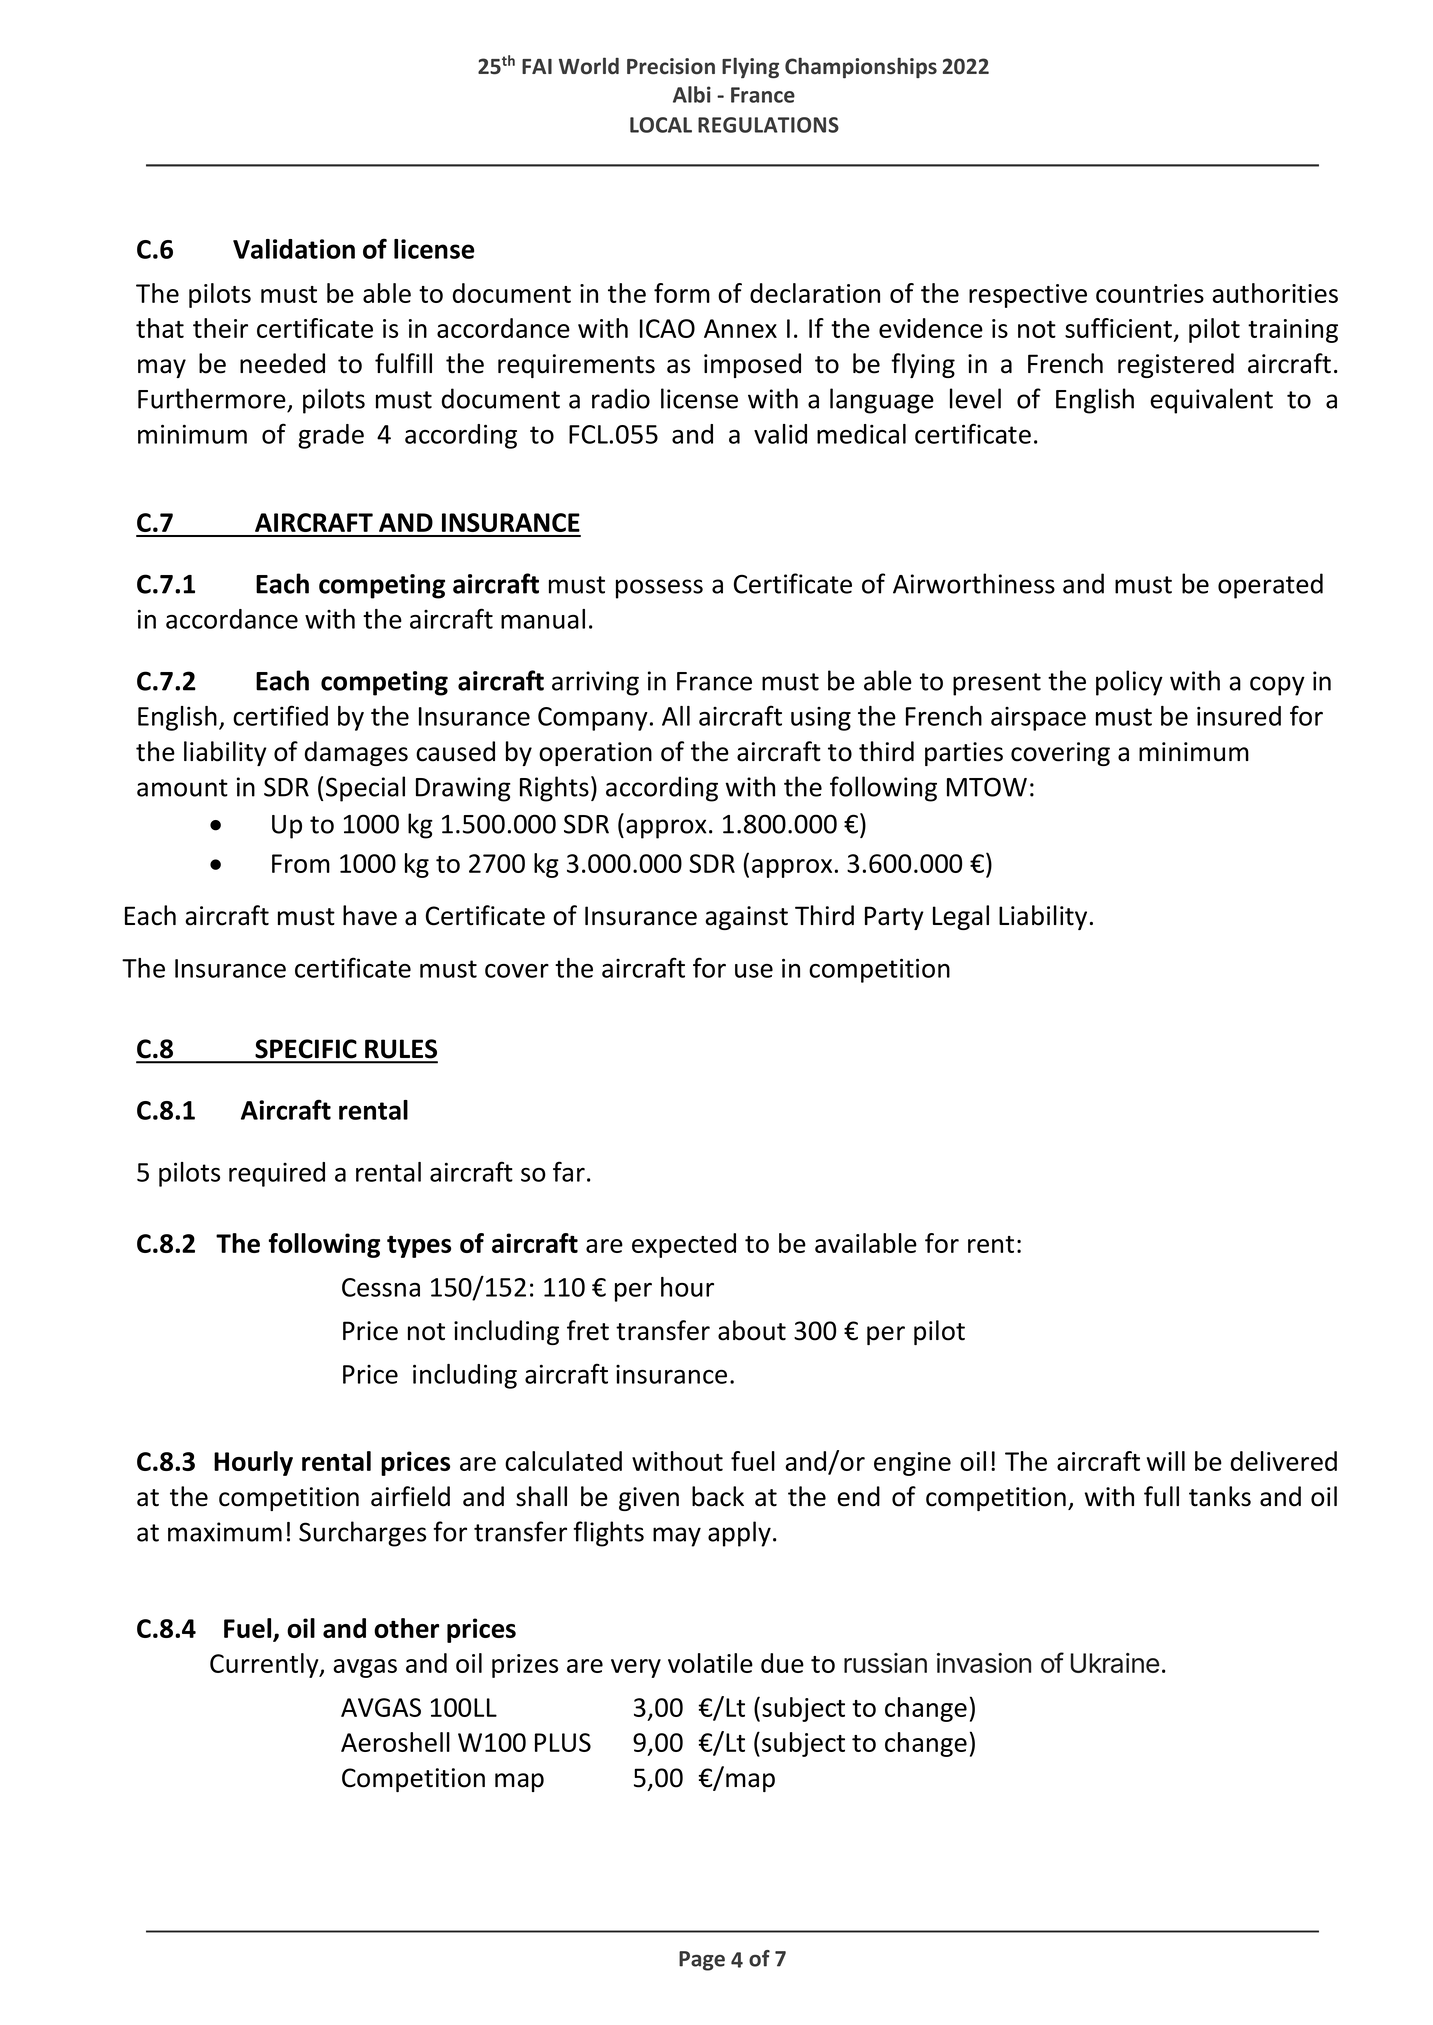 Image resolution: width=1433 pixels, height=2025 pixels. What do you see at coordinates (702, 1961) in the screenshot?
I see `Page` at bounding box center [702, 1961].
